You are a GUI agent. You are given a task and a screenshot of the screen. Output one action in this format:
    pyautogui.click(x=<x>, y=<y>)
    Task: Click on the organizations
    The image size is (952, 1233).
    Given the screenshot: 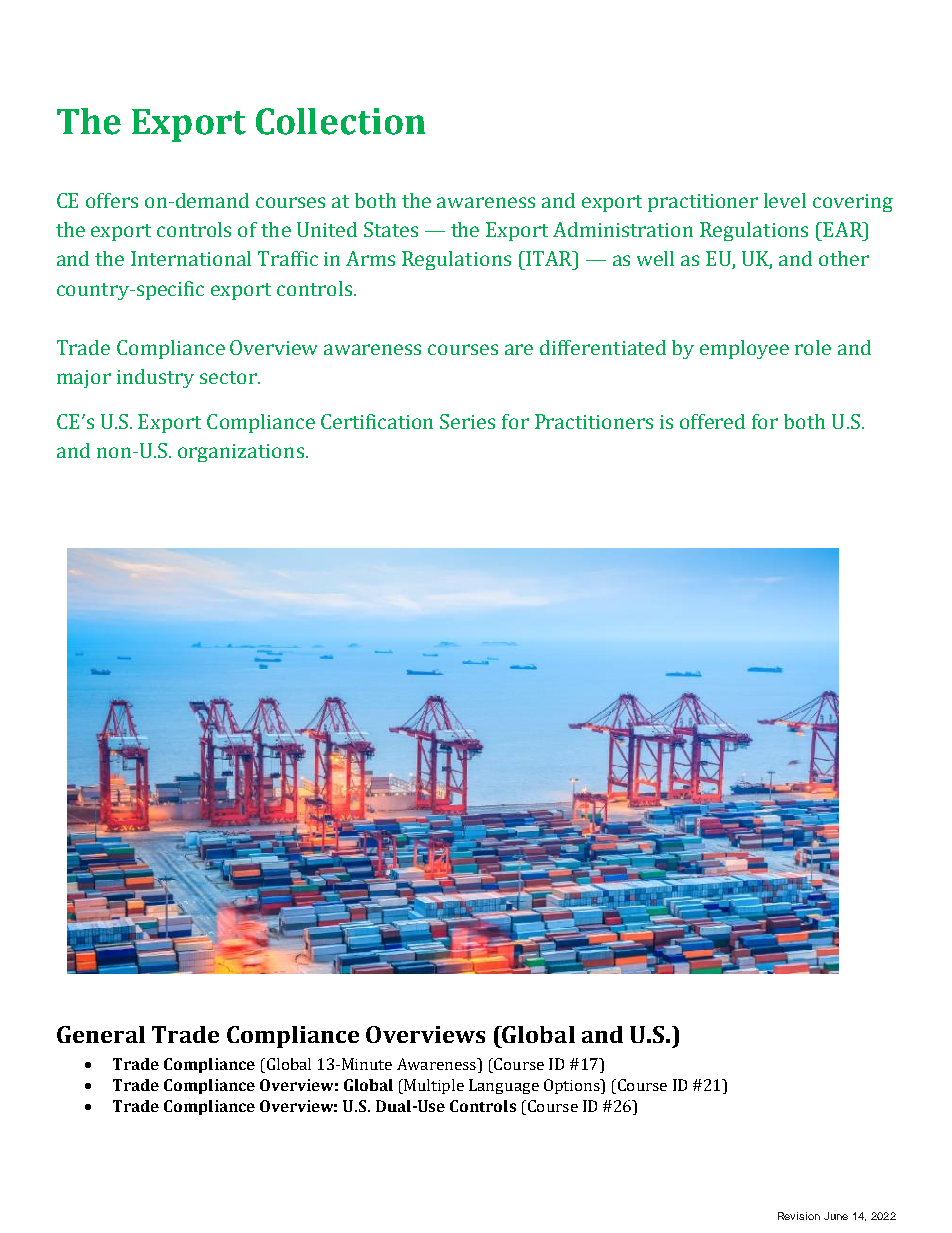 What is the action you would take?
    pyautogui.click(x=241, y=453)
